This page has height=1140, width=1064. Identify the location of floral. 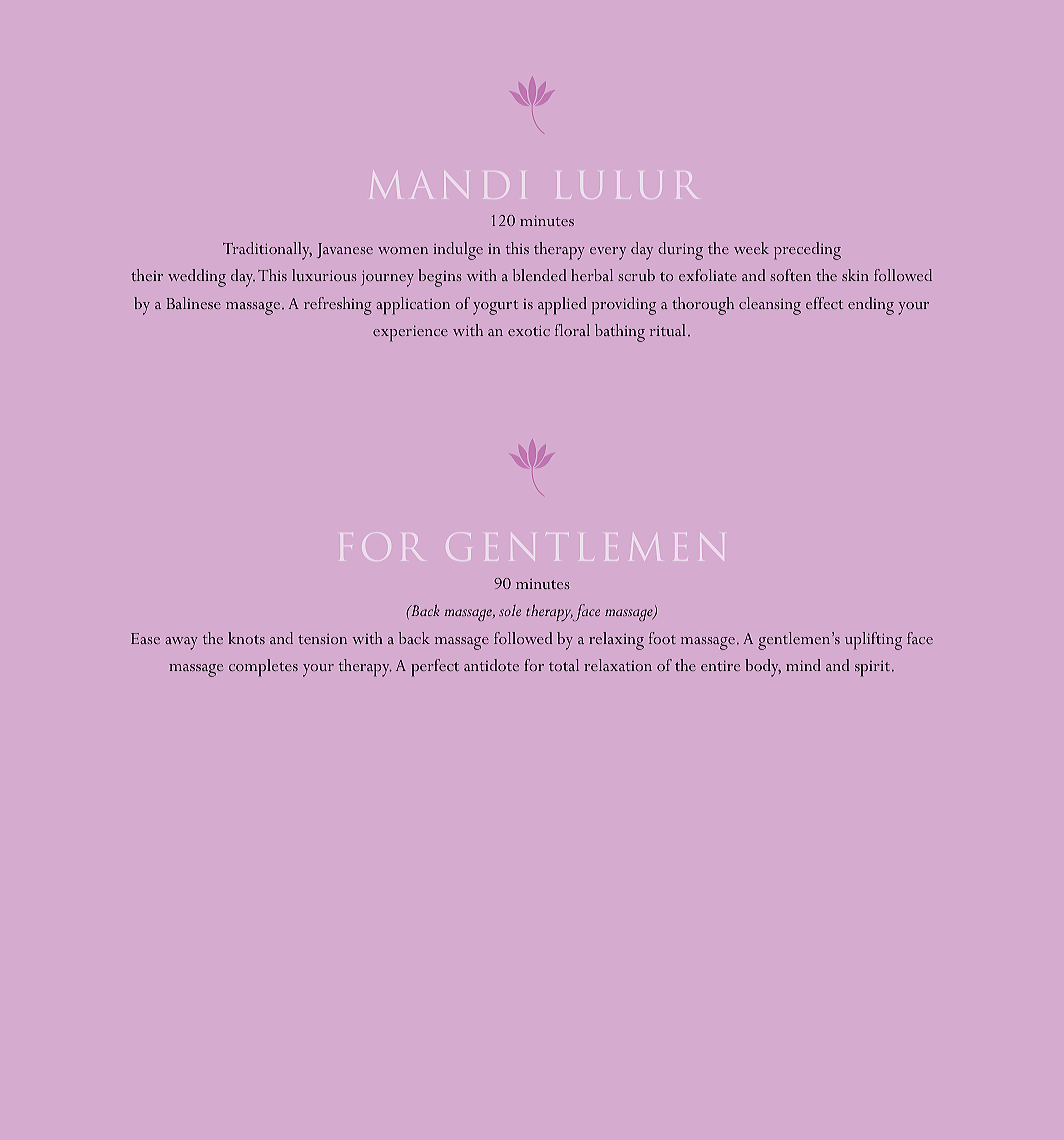
(572, 330).
